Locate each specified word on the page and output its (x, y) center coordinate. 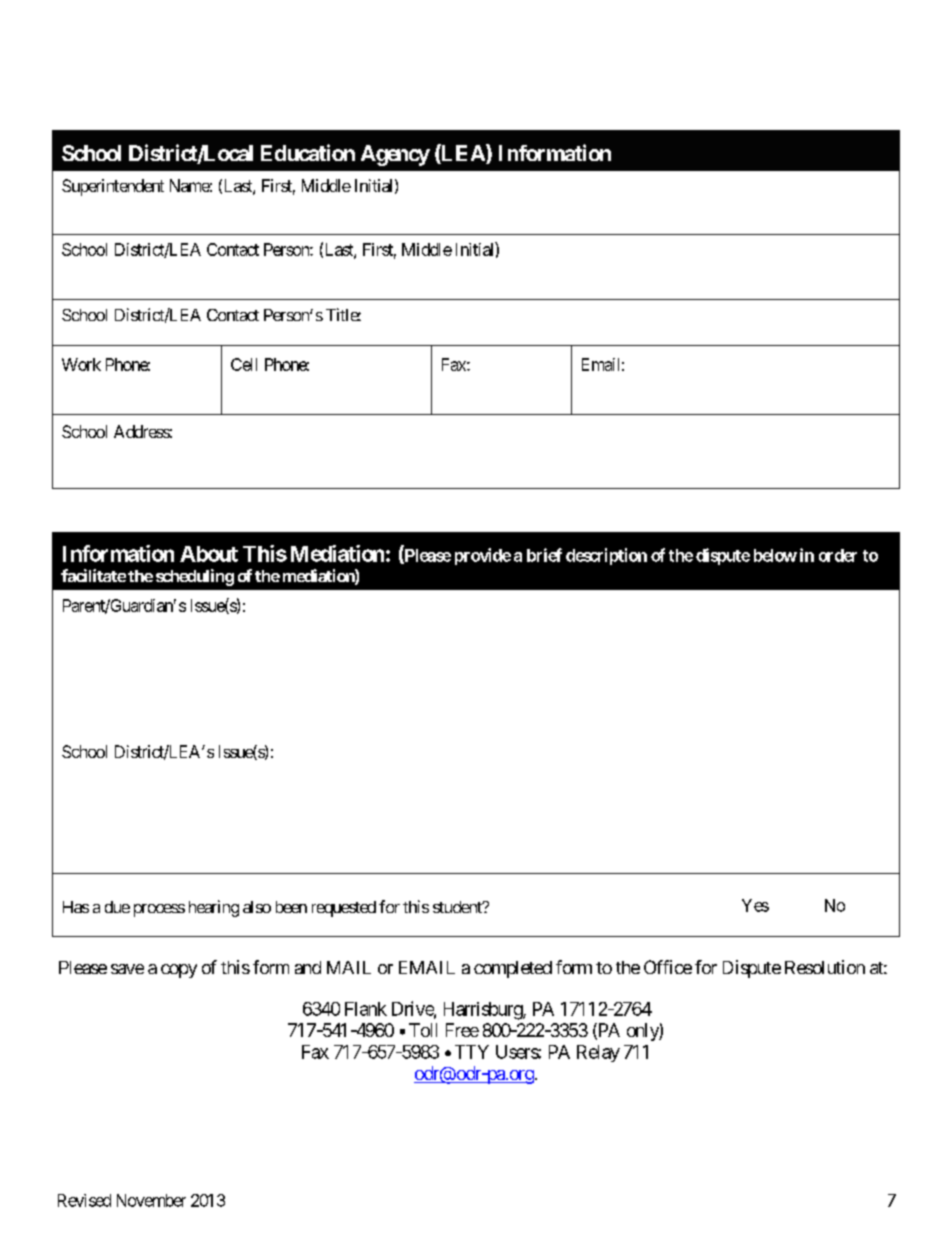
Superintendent (113, 187)
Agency (395, 155)
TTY (472, 1052)
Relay (598, 1053)
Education (308, 152)
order (838, 555)
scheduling (195, 577)
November (151, 1200)
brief (544, 555)
